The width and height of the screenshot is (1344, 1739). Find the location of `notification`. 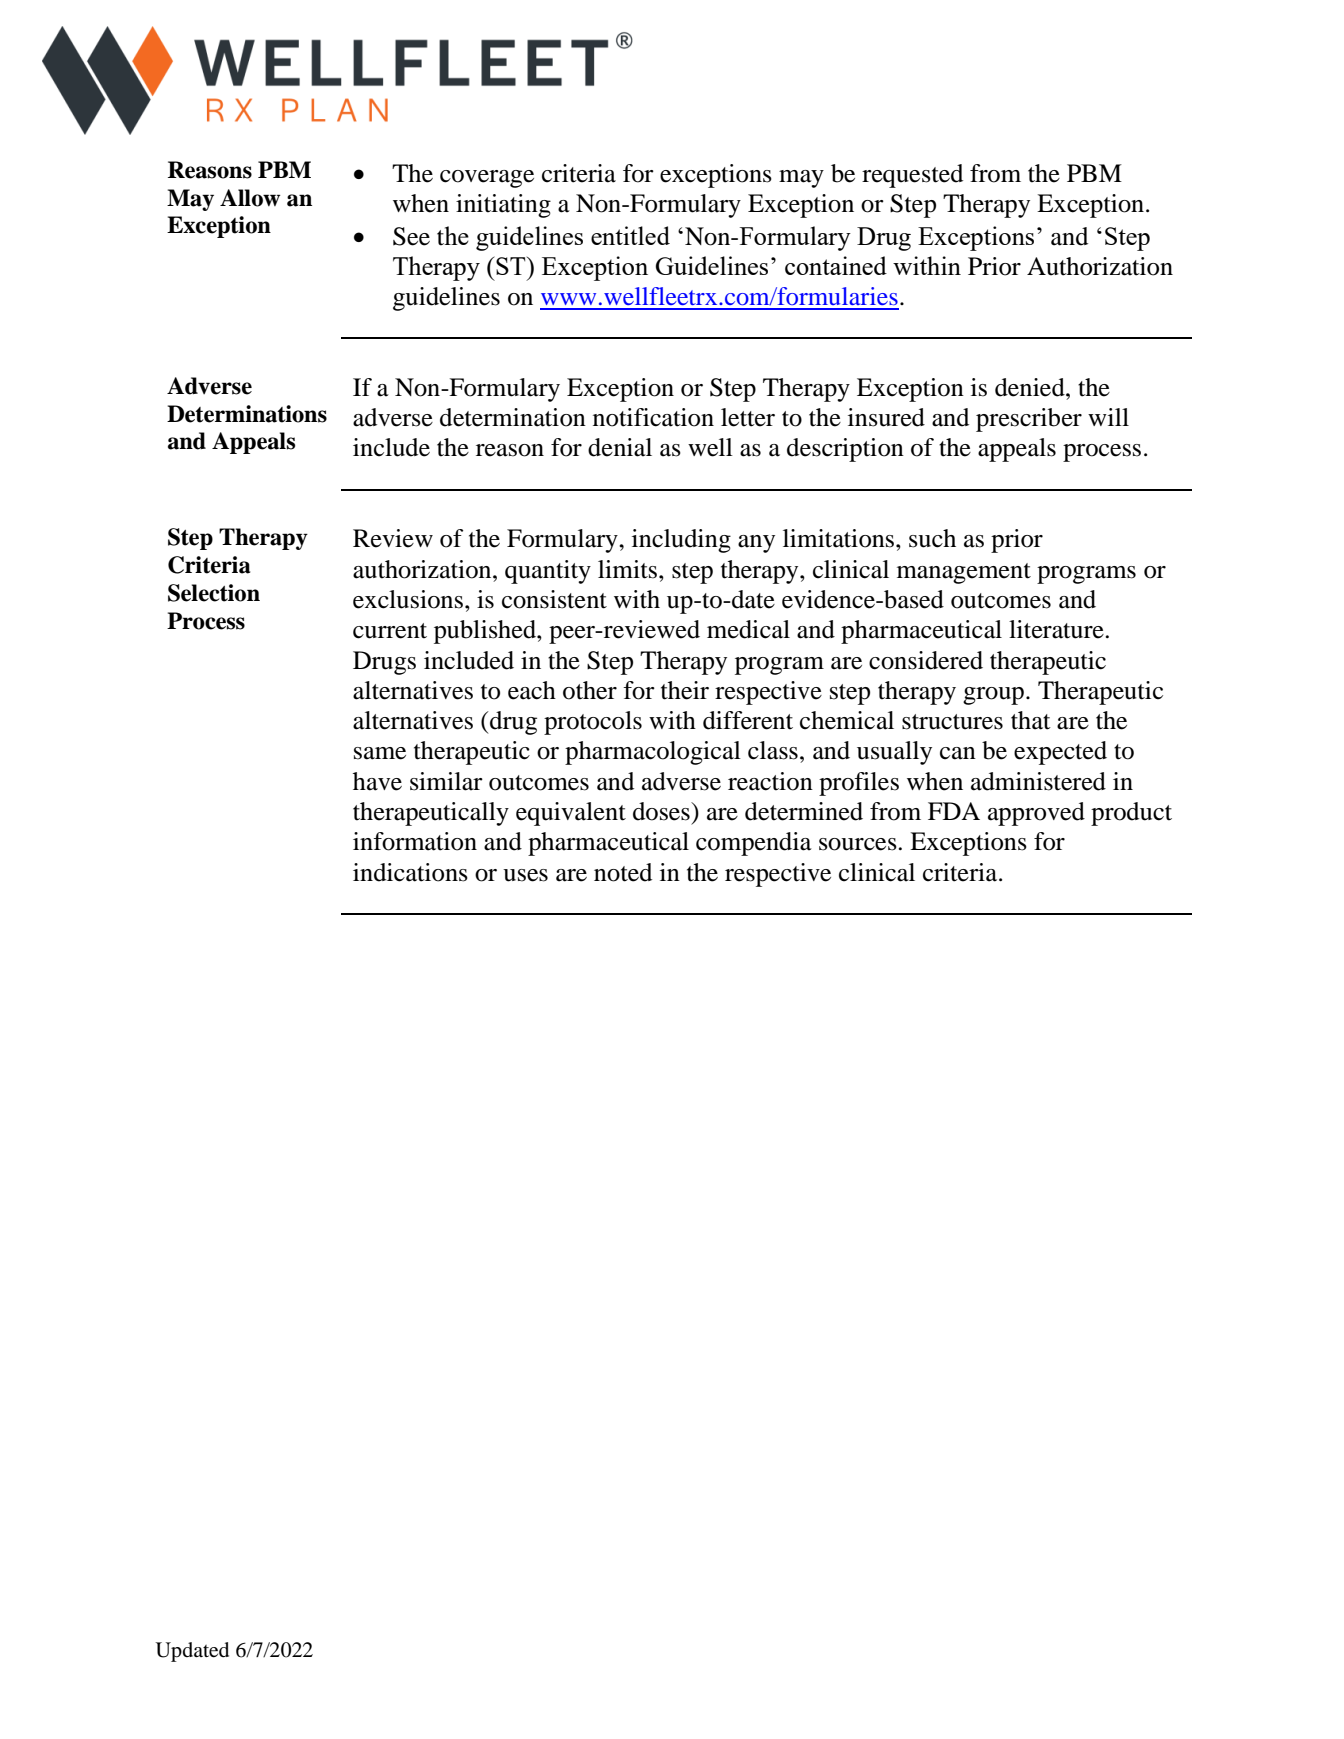

notification is located at coordinates (653, 417).
